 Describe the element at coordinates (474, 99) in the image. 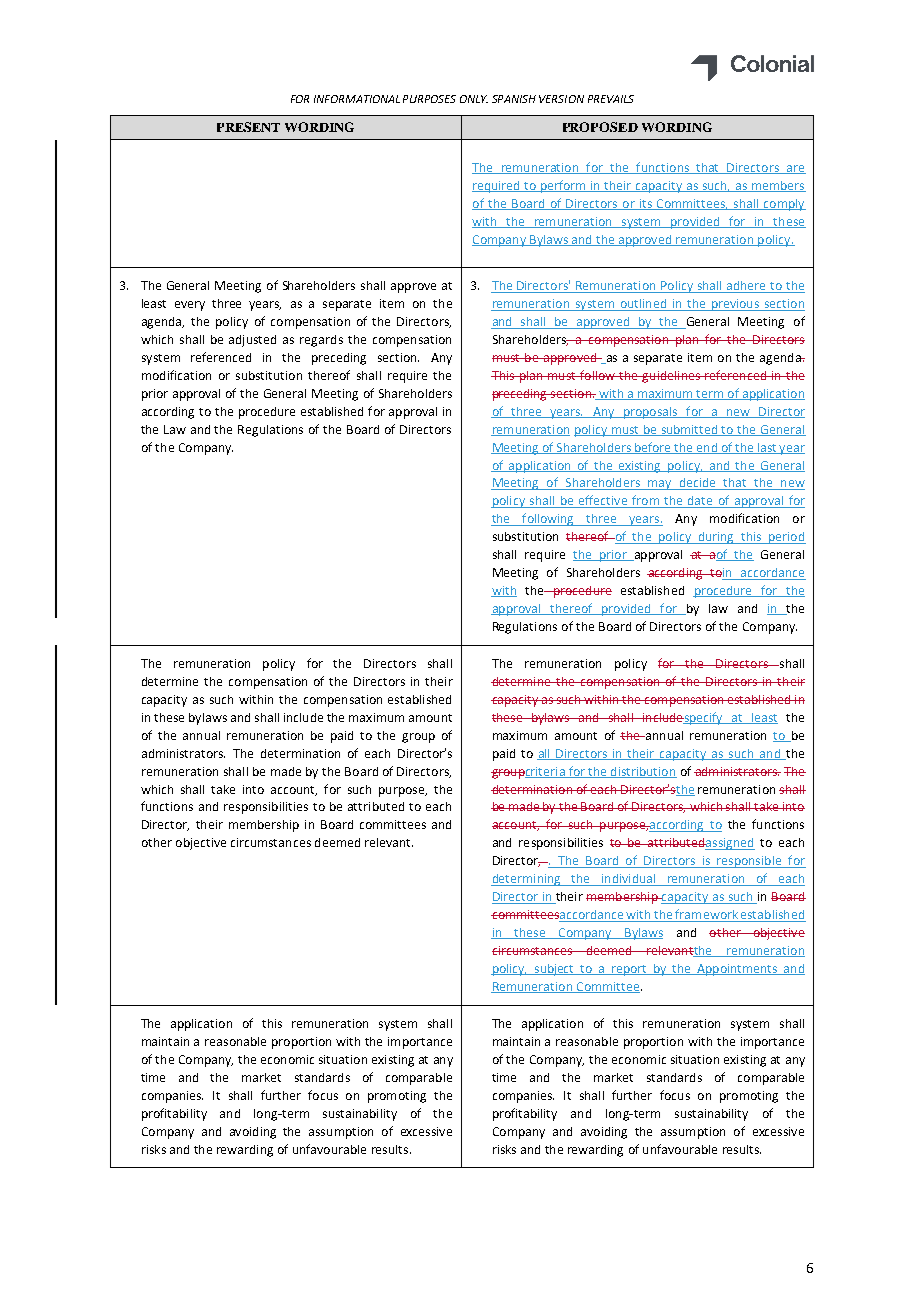

I see `ONLY` at that location.
